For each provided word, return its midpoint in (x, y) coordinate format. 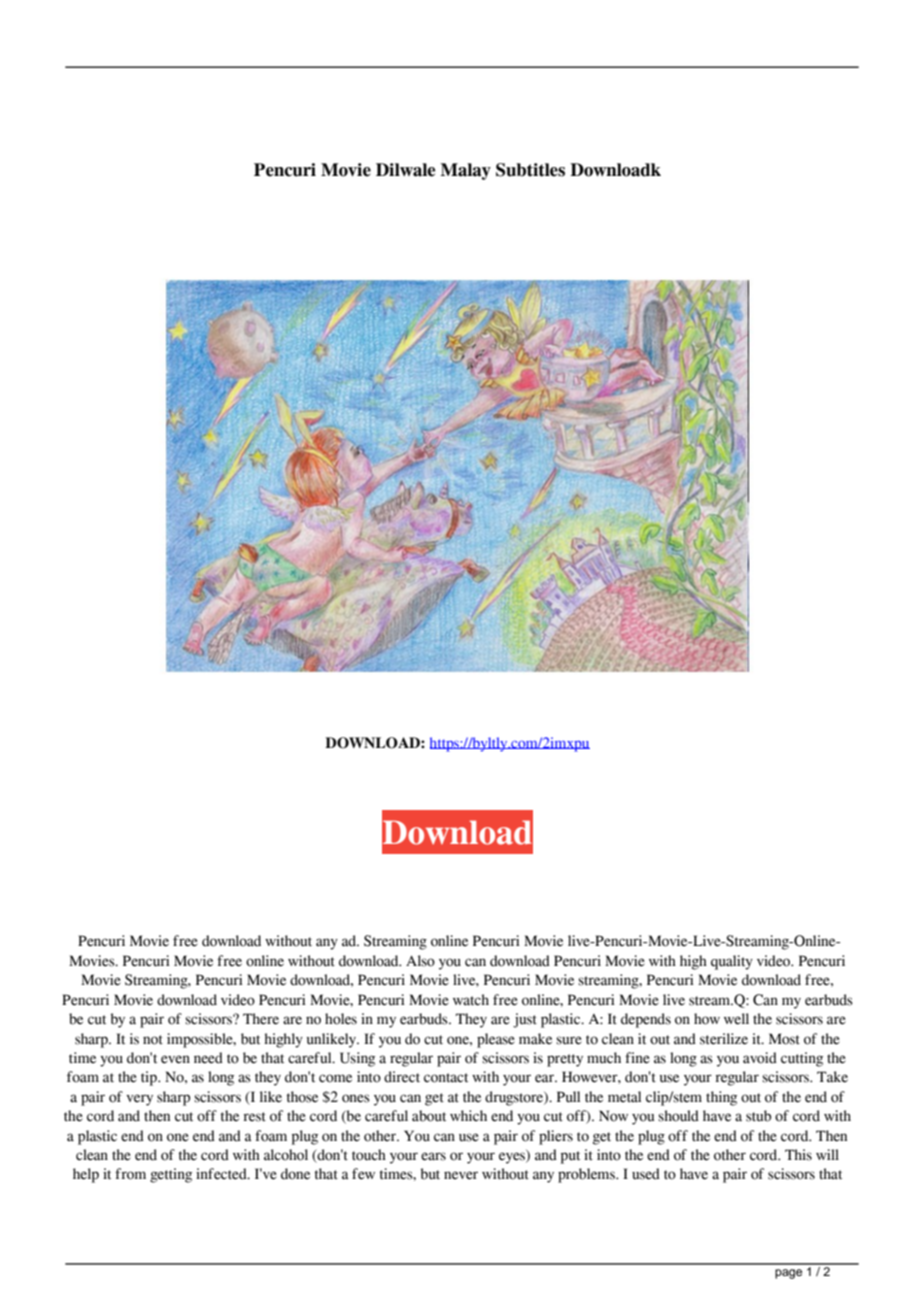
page (788, 1274)
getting (171, 1175)
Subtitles (530, 170)
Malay (465, 171)
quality (732, 962)
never (461, 1175)
